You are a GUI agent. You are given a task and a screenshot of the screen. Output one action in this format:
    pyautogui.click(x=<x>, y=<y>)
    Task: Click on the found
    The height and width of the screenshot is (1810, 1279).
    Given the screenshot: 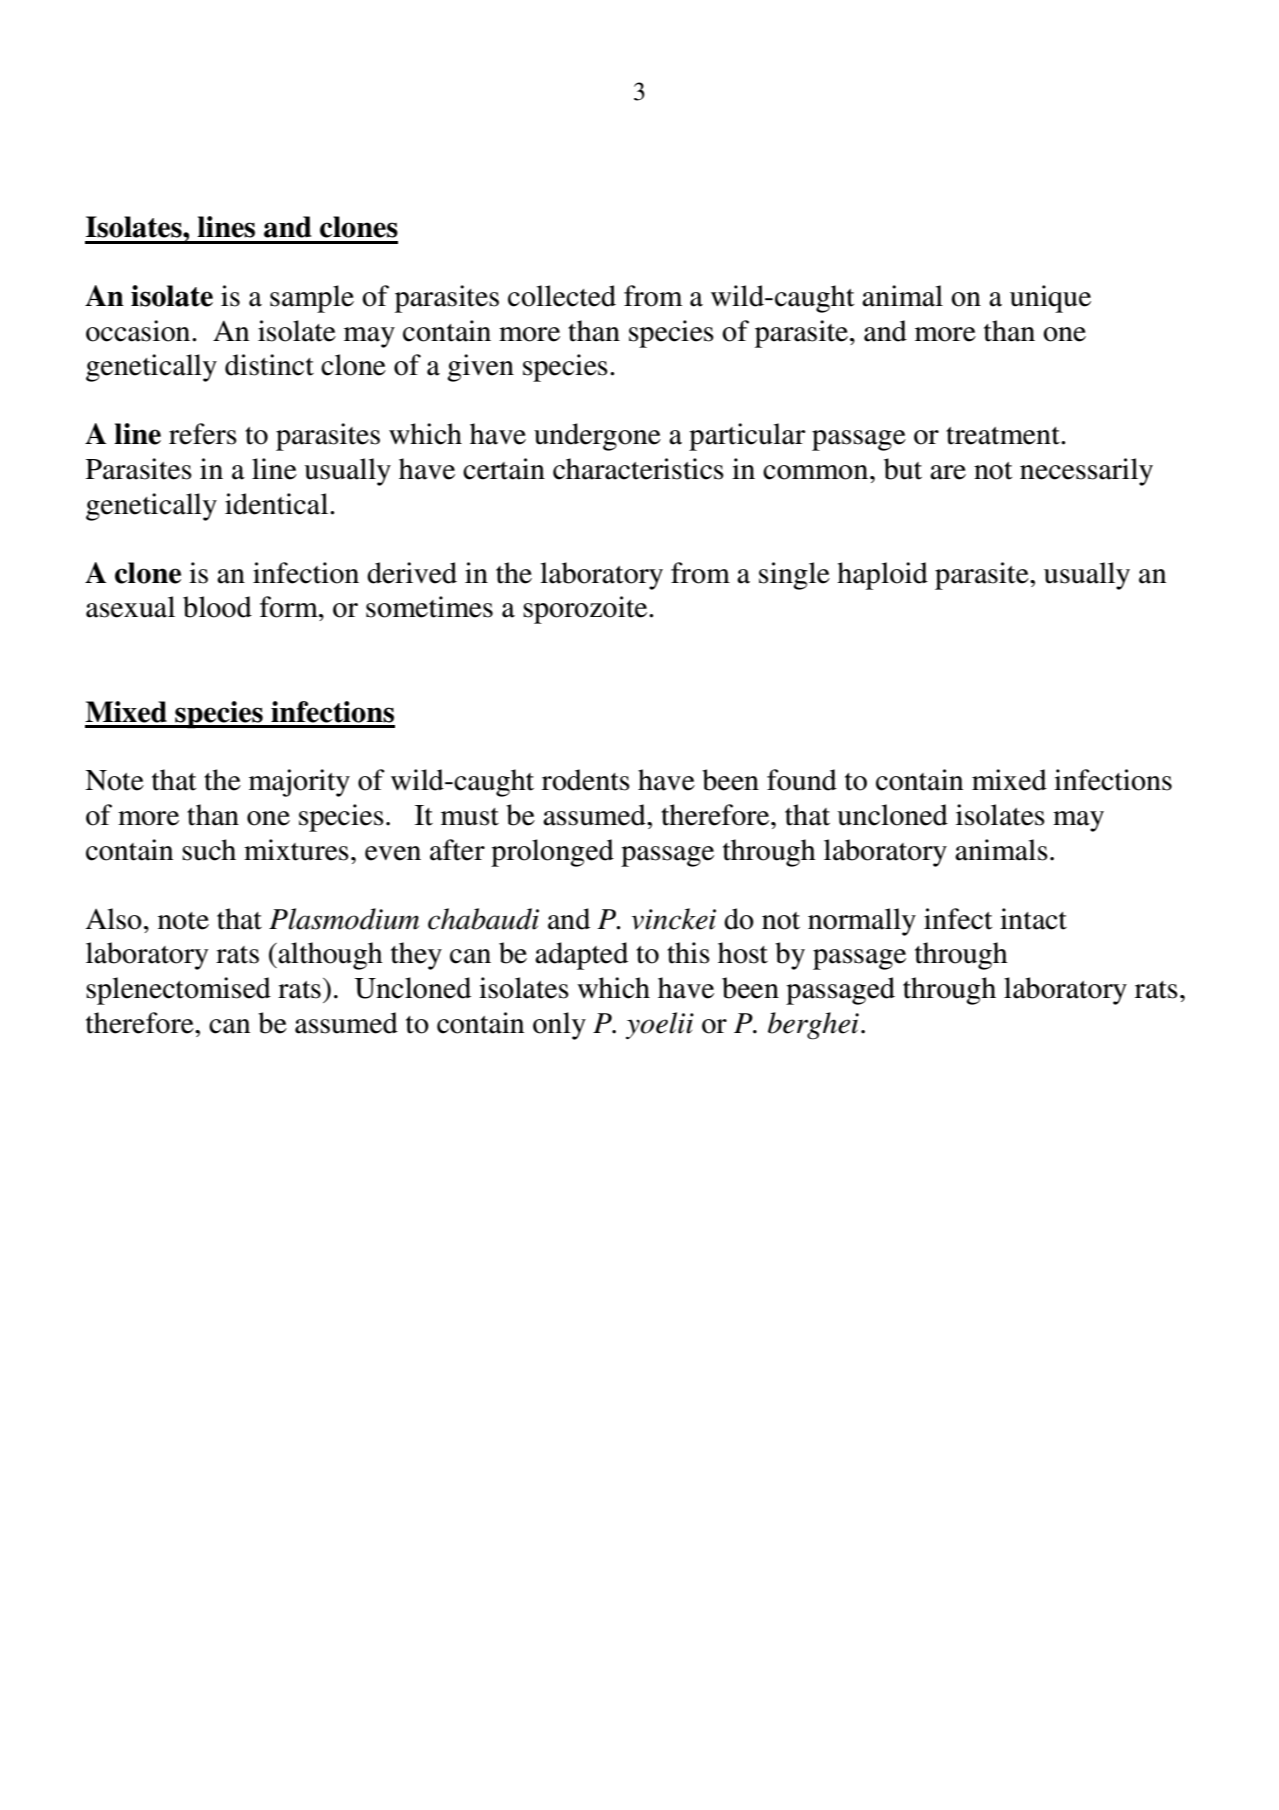 What is the action you would take?
    pyautogui.click(x=802, y=780)
